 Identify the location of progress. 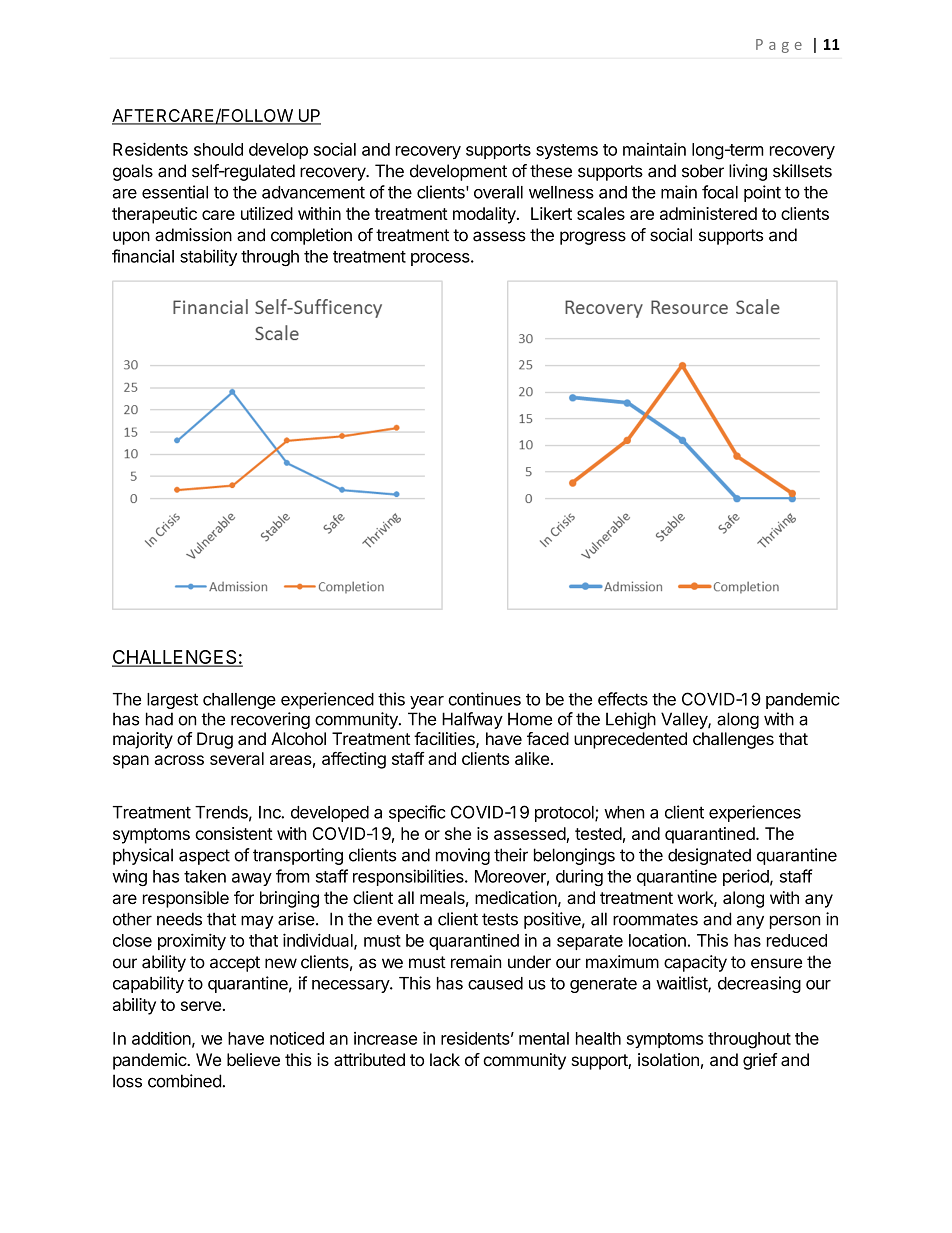
(593, 238).
